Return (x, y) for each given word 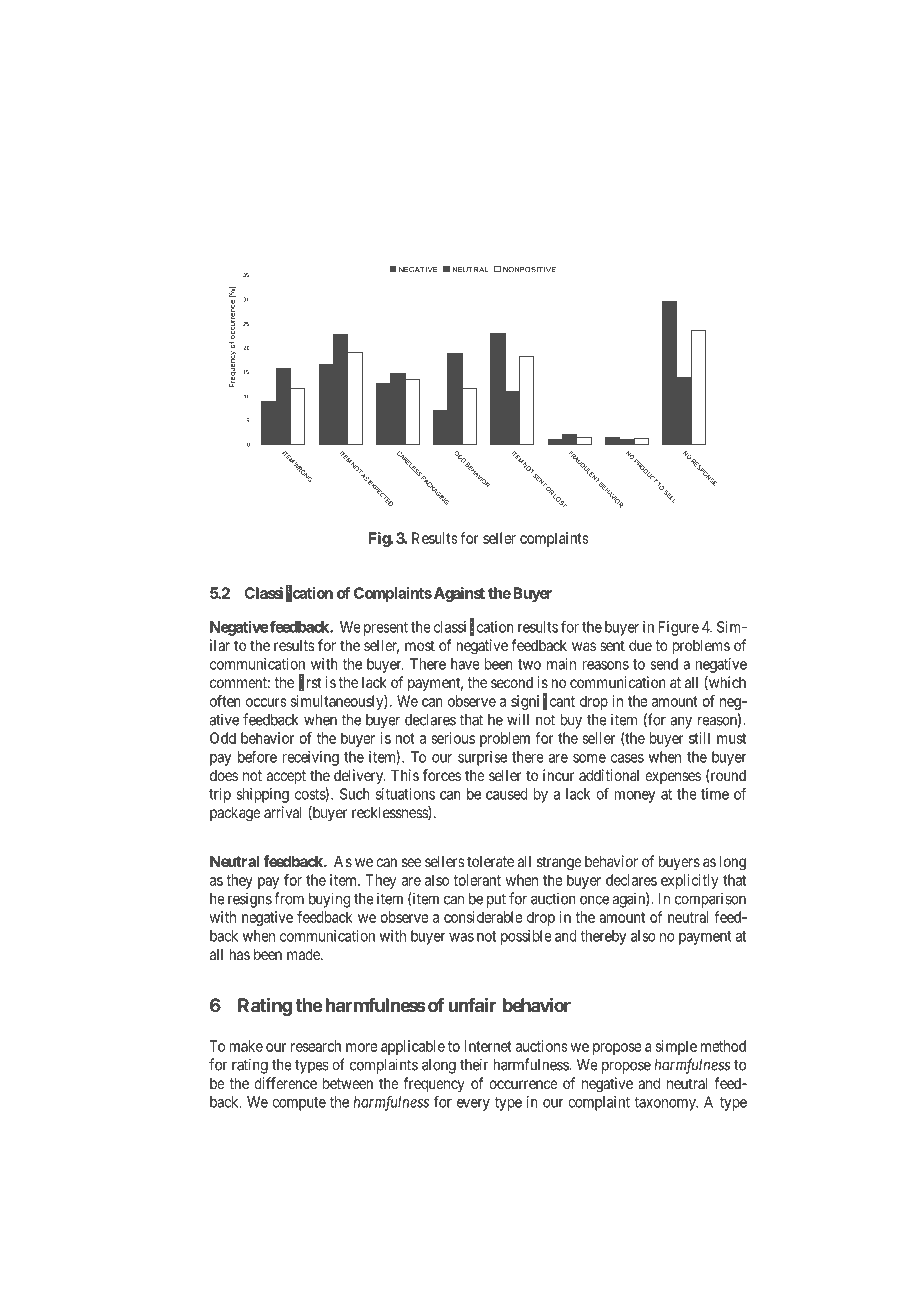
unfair (472, 1005)
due (640, 645)
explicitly (689, 881)
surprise (482, 758)
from (289, 898)
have (465, 664)
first (310, 683)
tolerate (490, 861)
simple (676, 1047)
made (304, 954)
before (257, 756)
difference (285, 1083)
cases (627, 758)
